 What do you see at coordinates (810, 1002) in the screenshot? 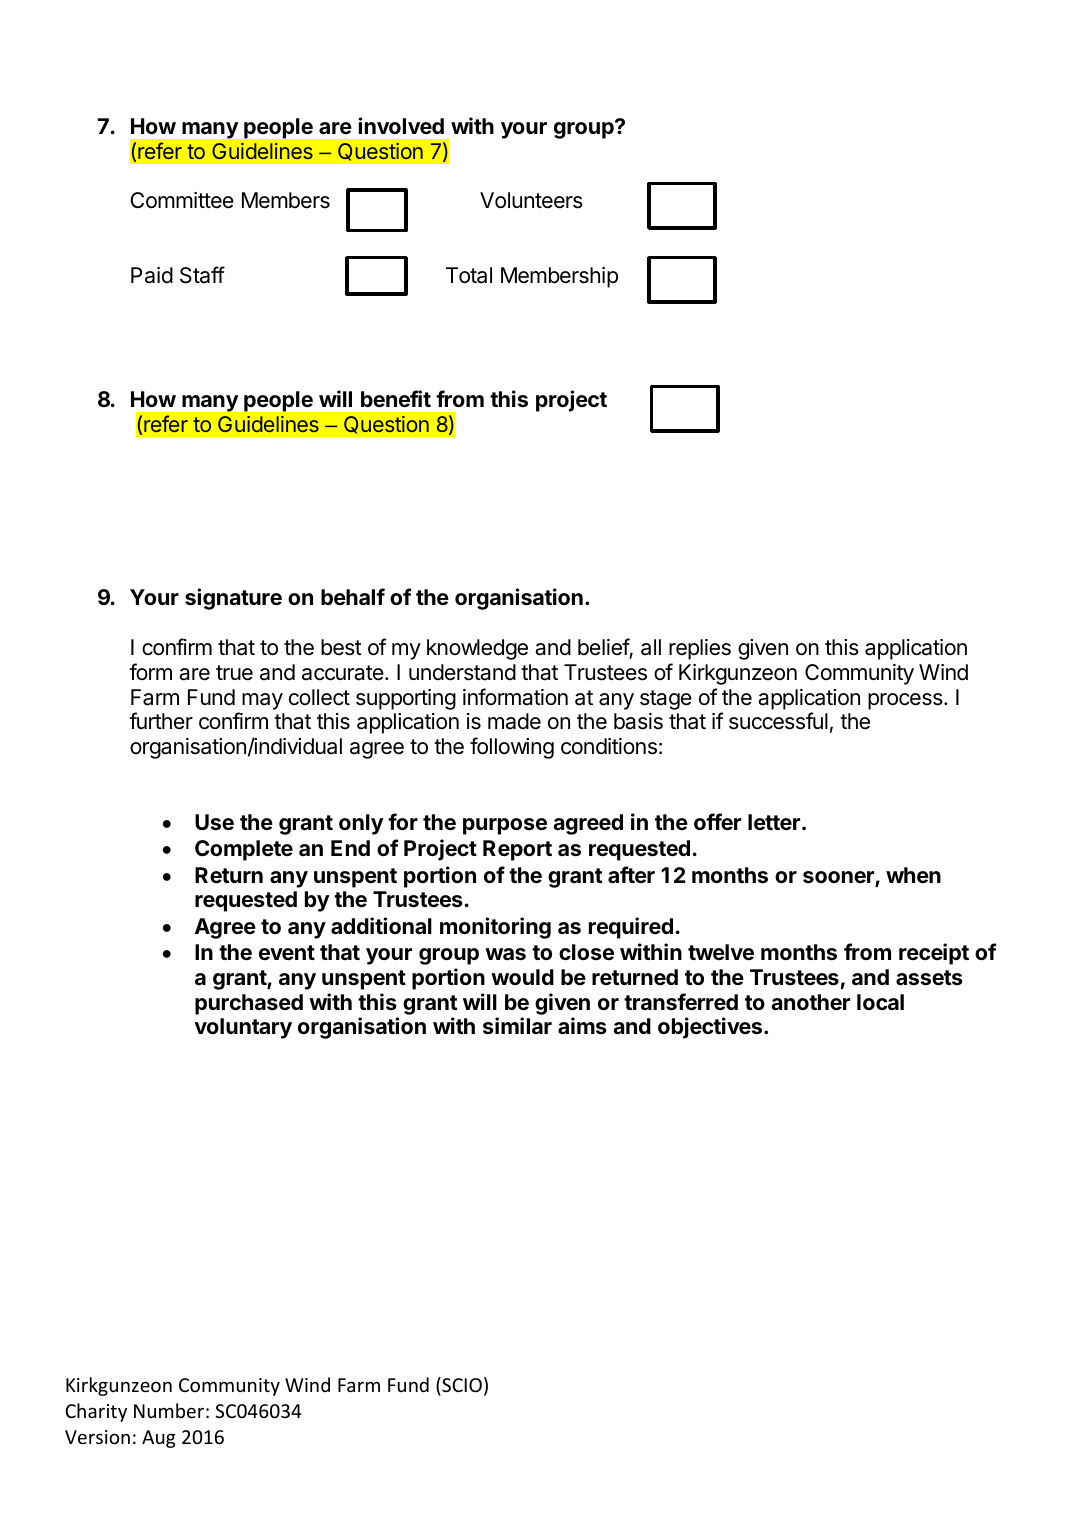
I see `another` at bounding box center [810, 1002].
